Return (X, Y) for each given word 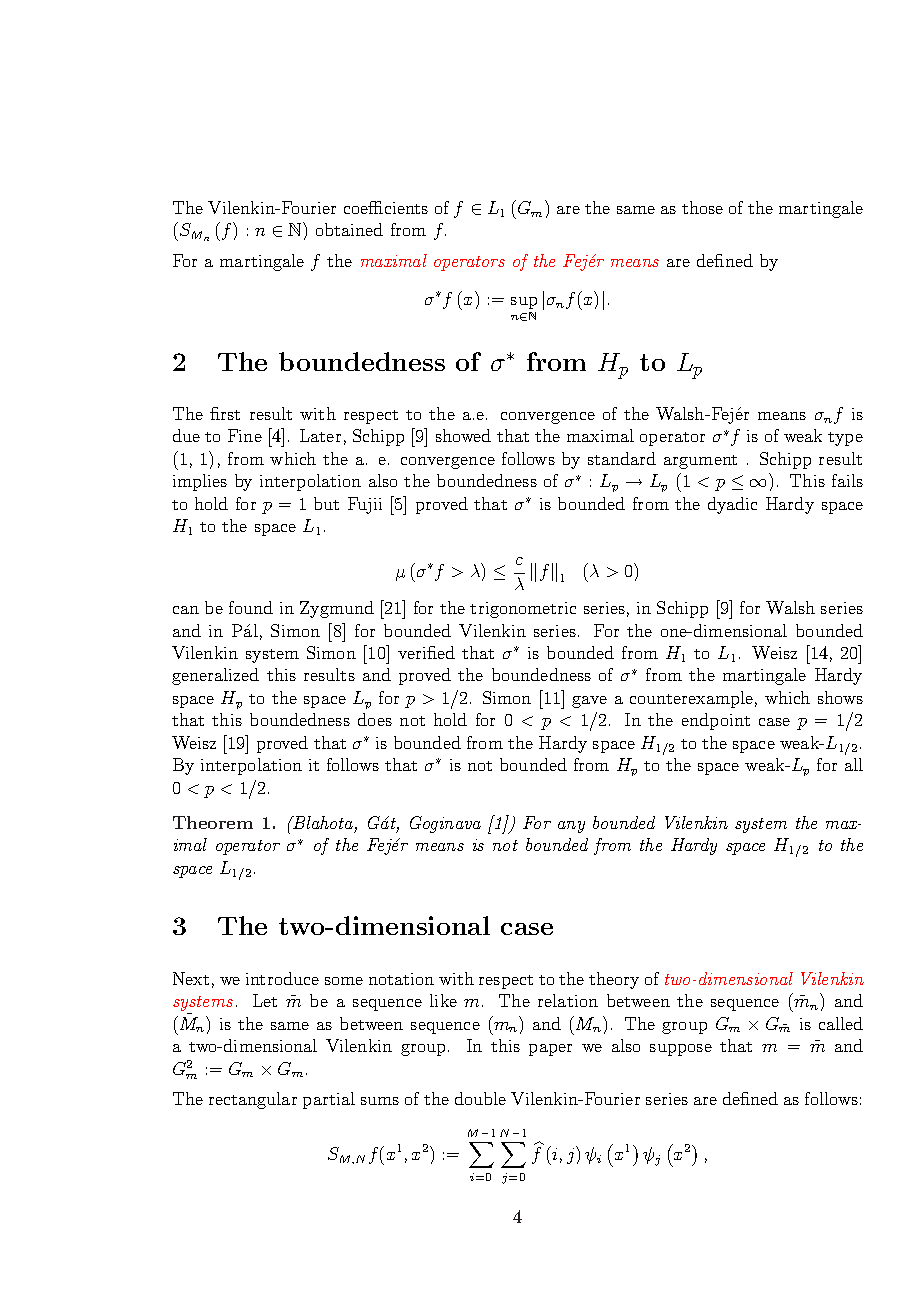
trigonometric (523, 610)
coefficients (386, 207)
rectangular (253, 1100)
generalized (215, 676)
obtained (349, 229)
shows (840, 697)
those (702, 207)
